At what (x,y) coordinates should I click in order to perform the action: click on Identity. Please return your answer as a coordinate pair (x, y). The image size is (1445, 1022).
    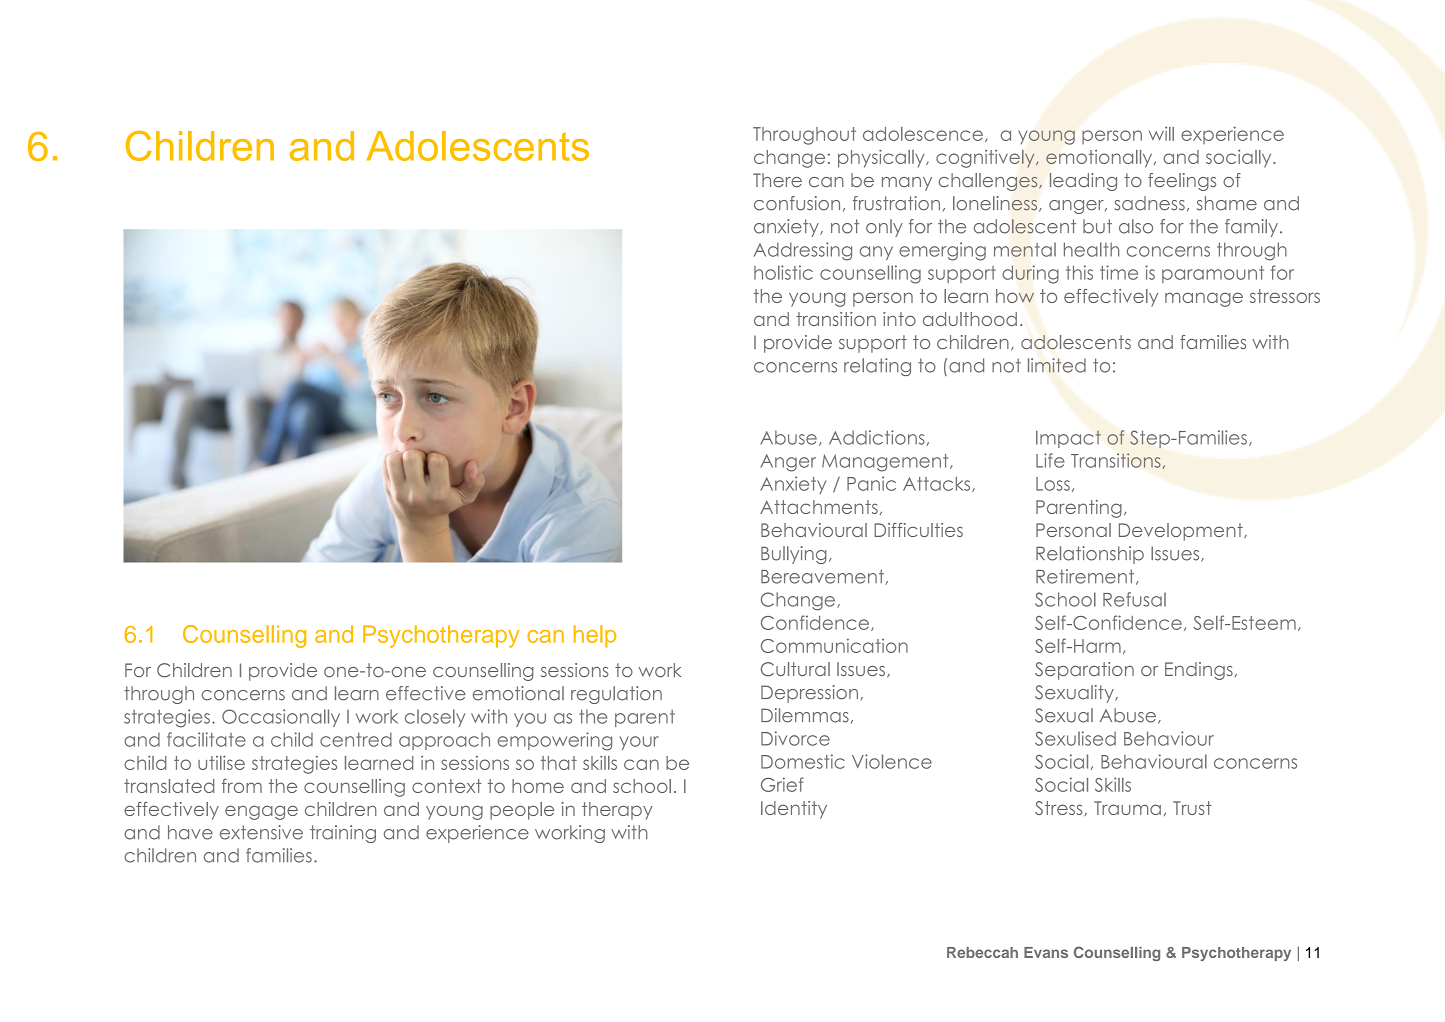
    Looking at the image, I should click on (794, 810).
